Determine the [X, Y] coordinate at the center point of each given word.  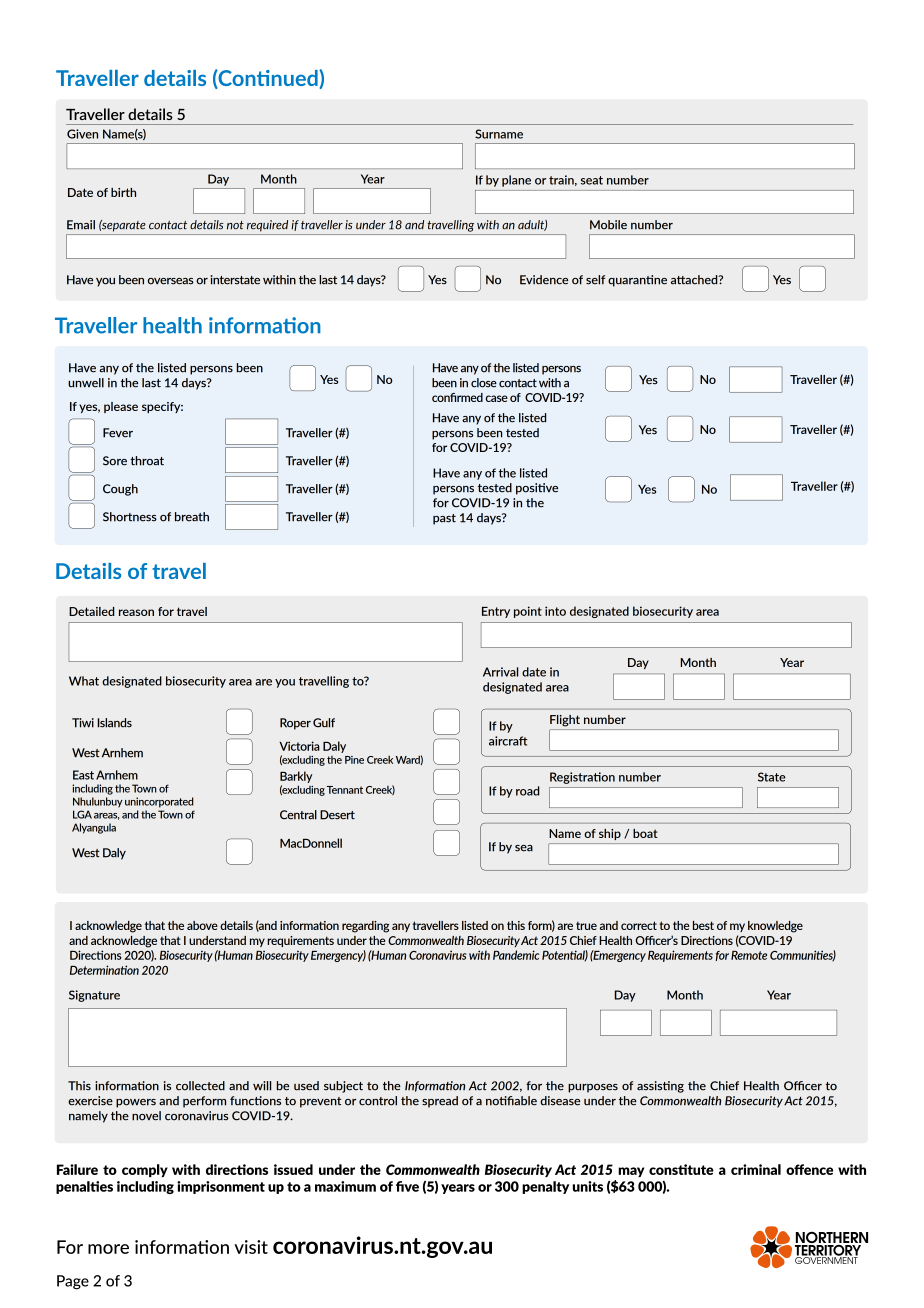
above [202, 925]
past [444, 519]
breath [192, 517]
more [108, 1249]
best [703, 925]
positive [537, 489]
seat [592, 180]
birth [123, 192]
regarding [365, 927]
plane [516, 181]
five [407, 1186]
